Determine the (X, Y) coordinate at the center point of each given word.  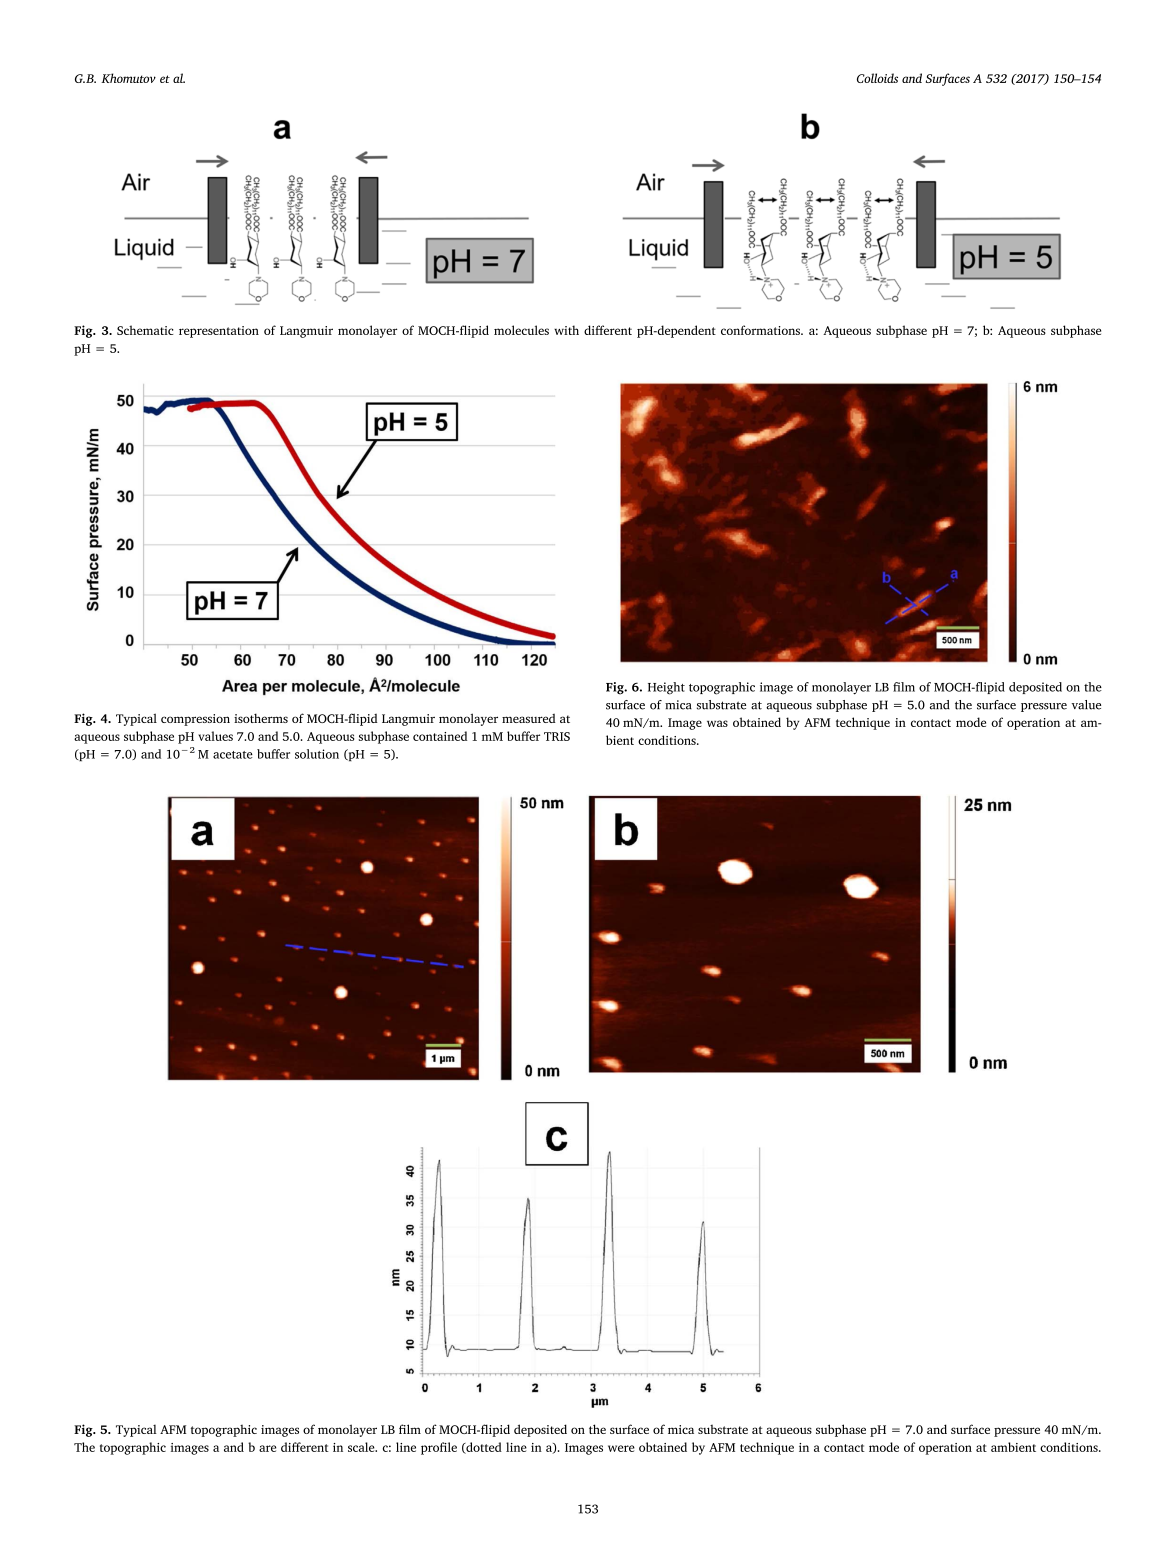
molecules (521, 330)
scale (362, 1447)
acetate (233, 755)
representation (219, 332)
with (566, 330)
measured (529, 718)
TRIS (557, 736)
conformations (761, 330)
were (621, 1448)
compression (195, 720)
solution (317, 754)
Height (666, 688)
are (267, 1448)
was (717, 723)
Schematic (145, 330)
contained (440, 736)
